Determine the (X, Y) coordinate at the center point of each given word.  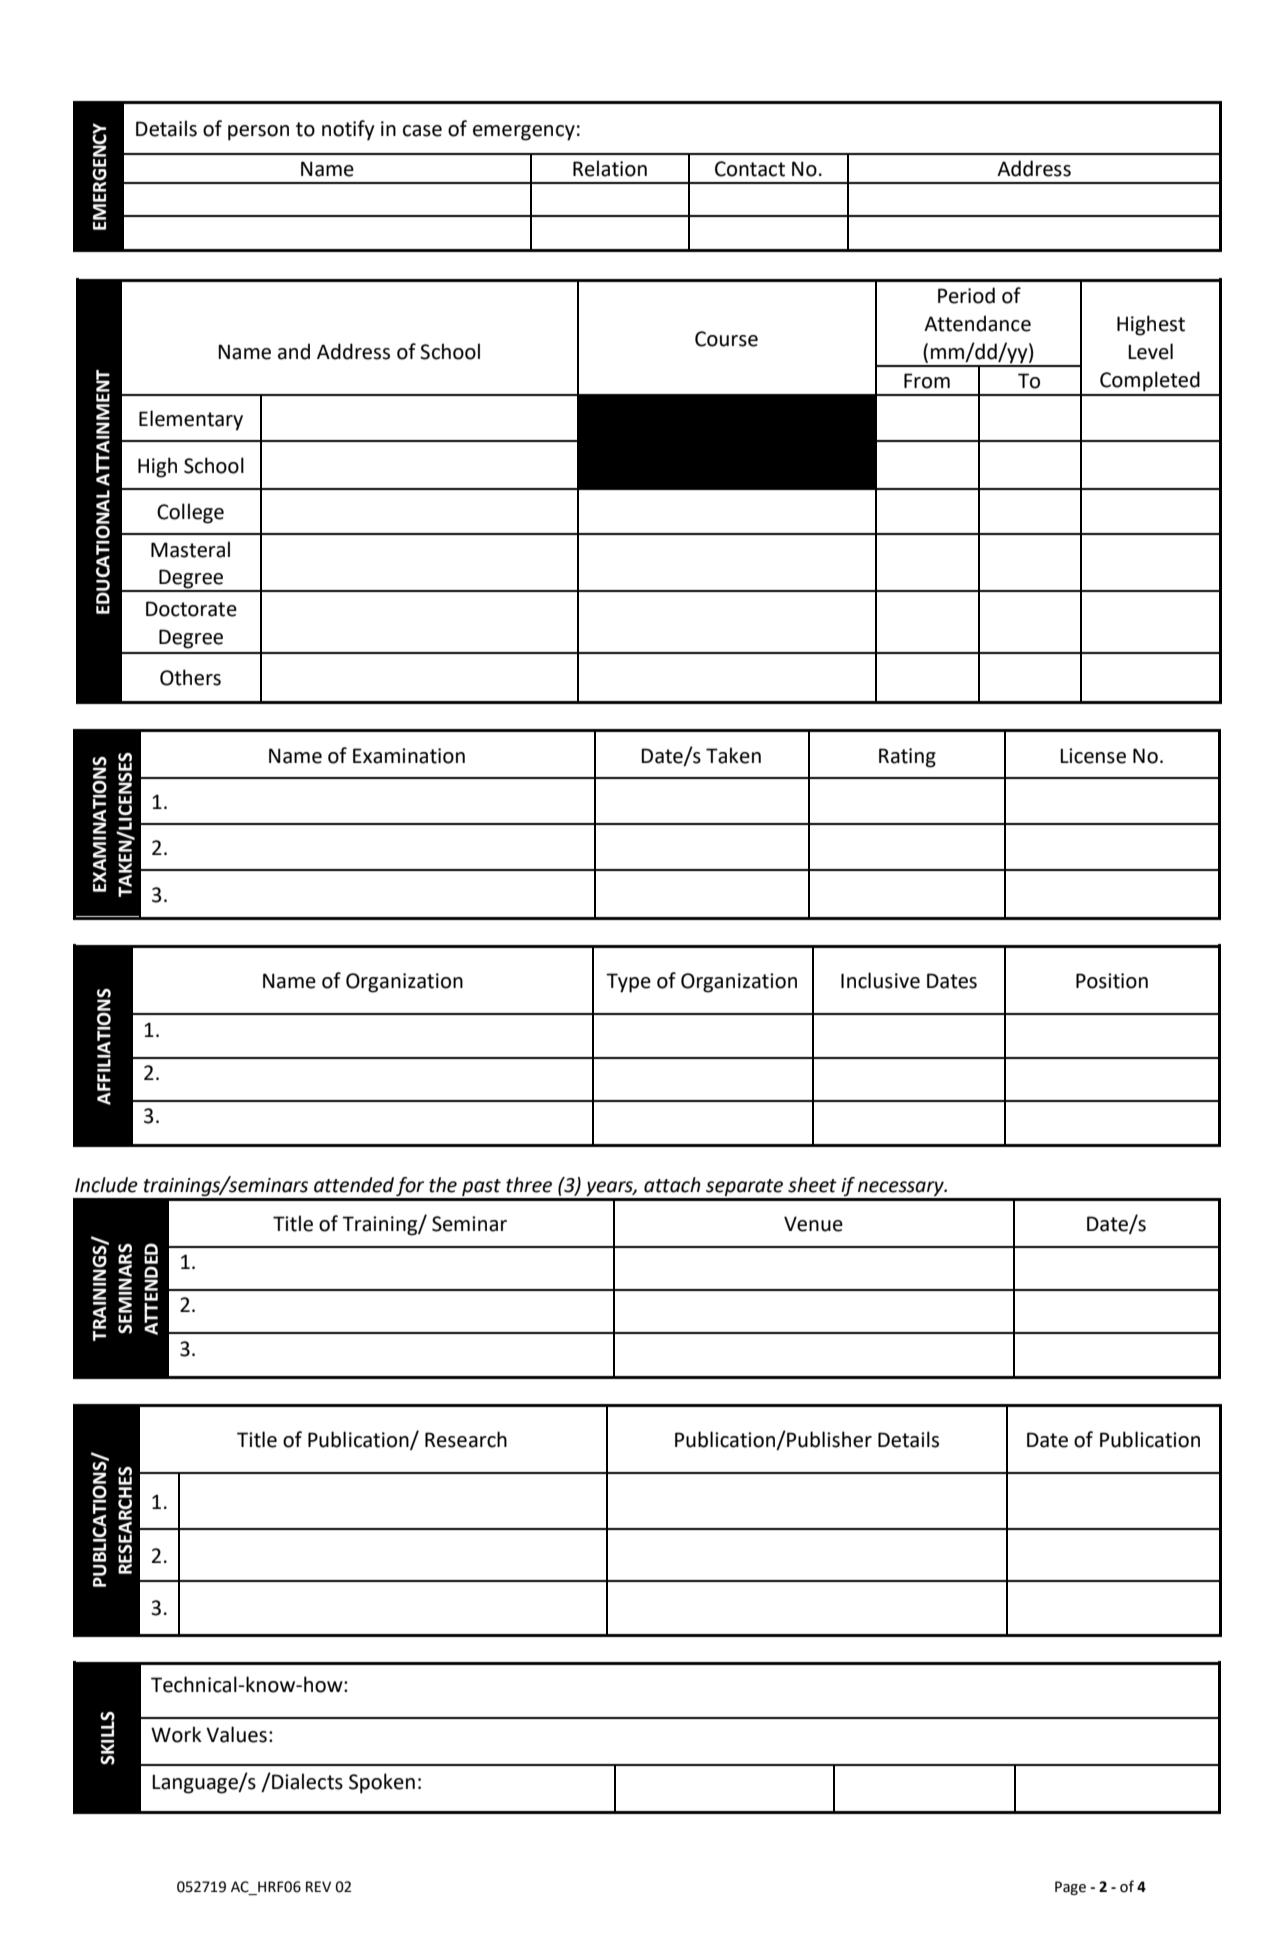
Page (1070, 1888)
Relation (610, 168)
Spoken (382, 1783)
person (258, 133)
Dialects (306, 1781)
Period (966, 295)
